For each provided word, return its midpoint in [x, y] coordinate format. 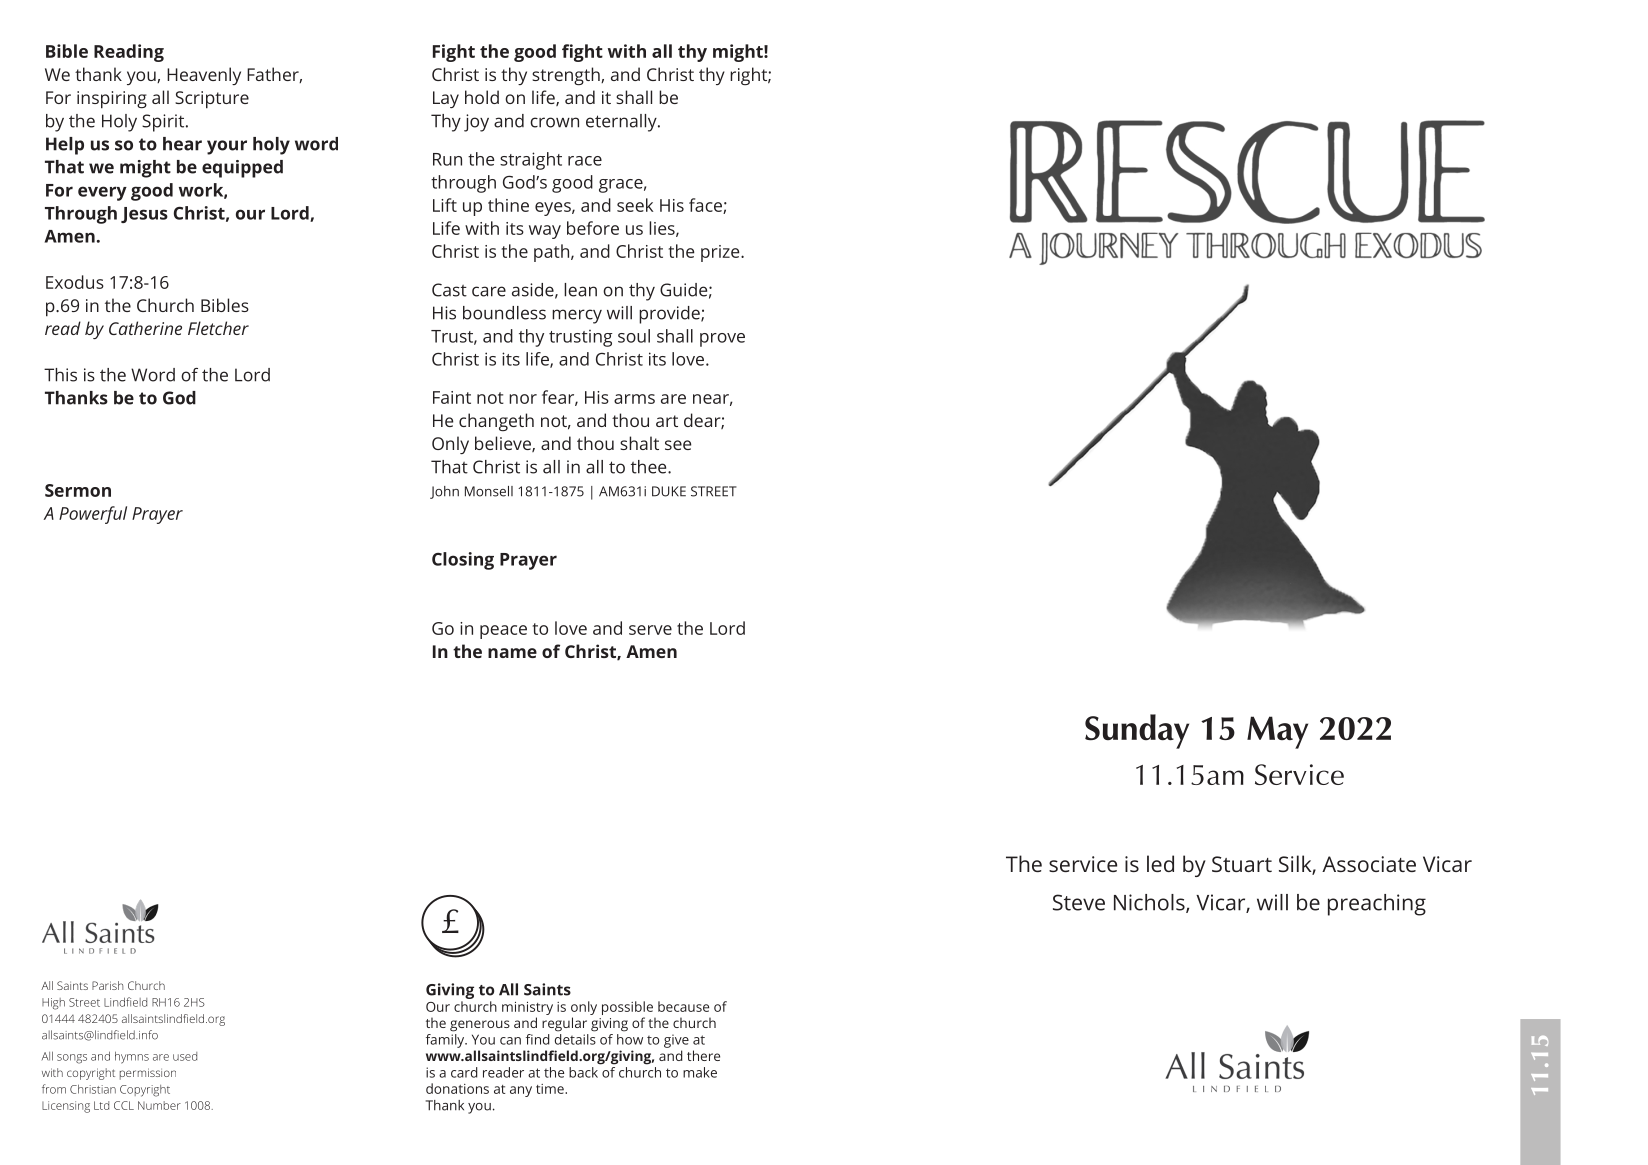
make [700, 1072]
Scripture [212, 100]
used [185, 1056]
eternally [622, 123]
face [706, 206]
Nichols [1150, 903]
